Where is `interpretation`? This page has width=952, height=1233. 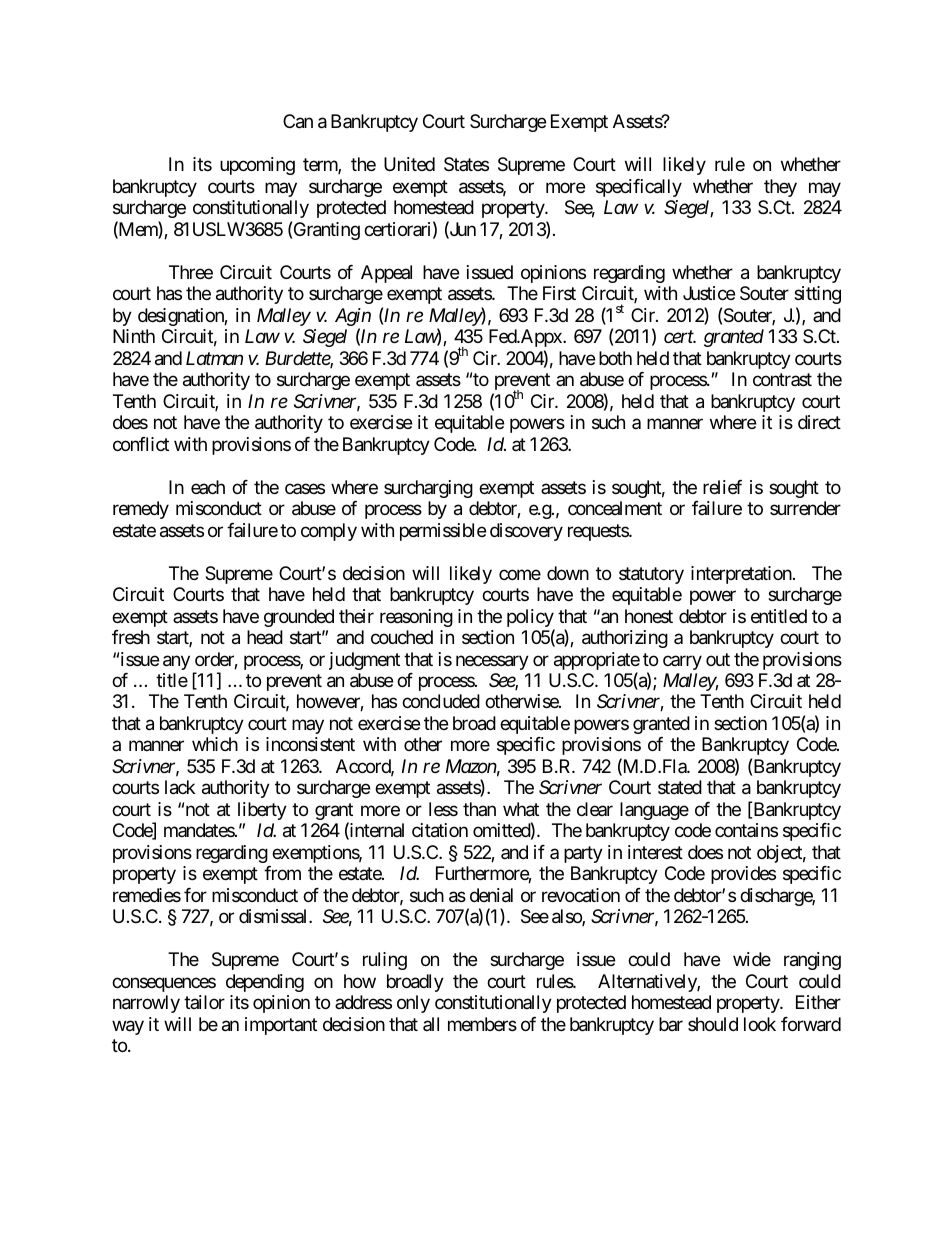
interpretation is located at coordinates (741, 575).
